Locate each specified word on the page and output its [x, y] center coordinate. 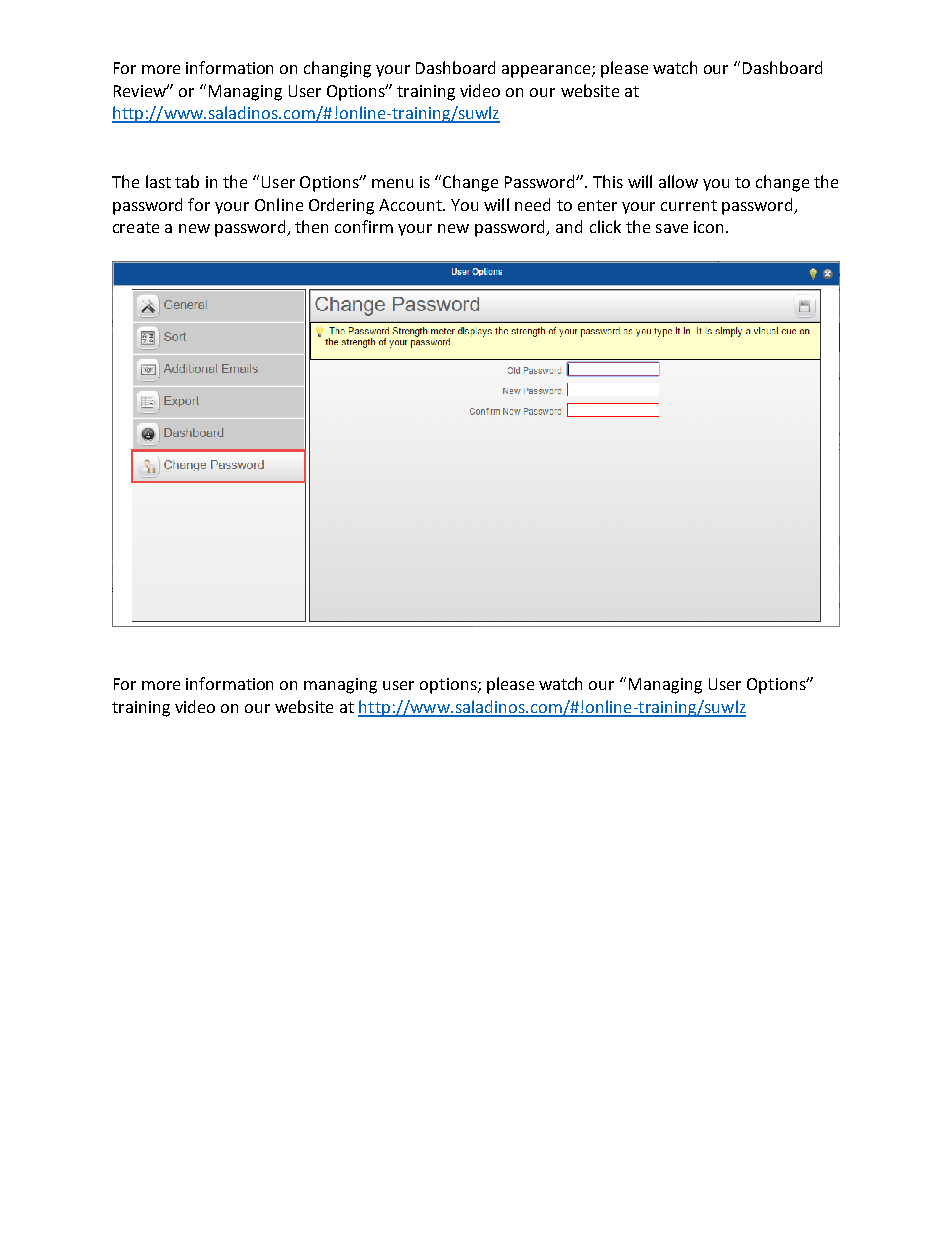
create [136, 227]
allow [678, 181]
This [608, 181]
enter [597, 205]
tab [187, 181]
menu [392, 183]
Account [411, 205]
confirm [364, 226]
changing [337, 69]
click [605, 226]
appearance [546, 71]
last [158, 181]
